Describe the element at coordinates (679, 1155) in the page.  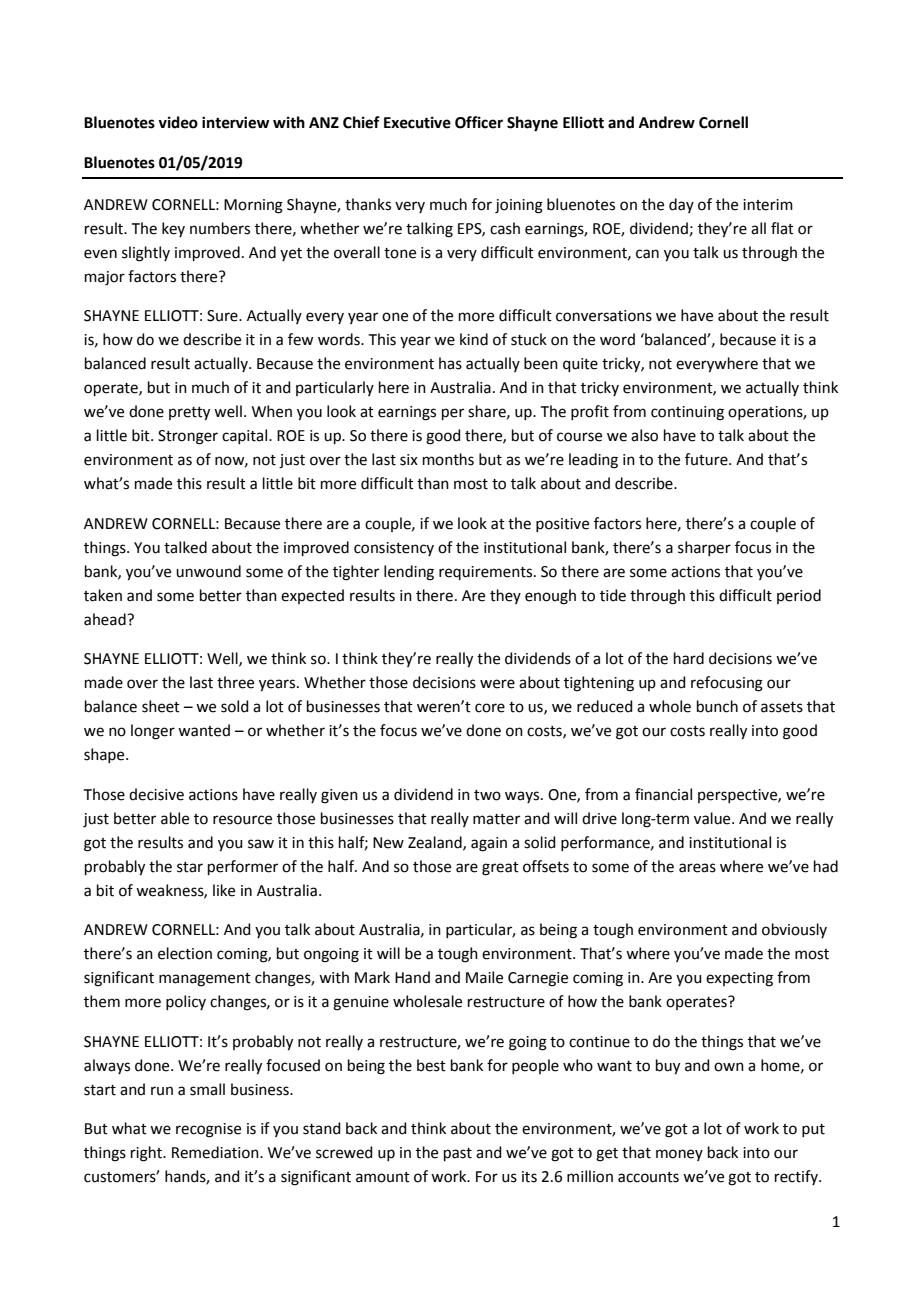
I see `money` at that location.
